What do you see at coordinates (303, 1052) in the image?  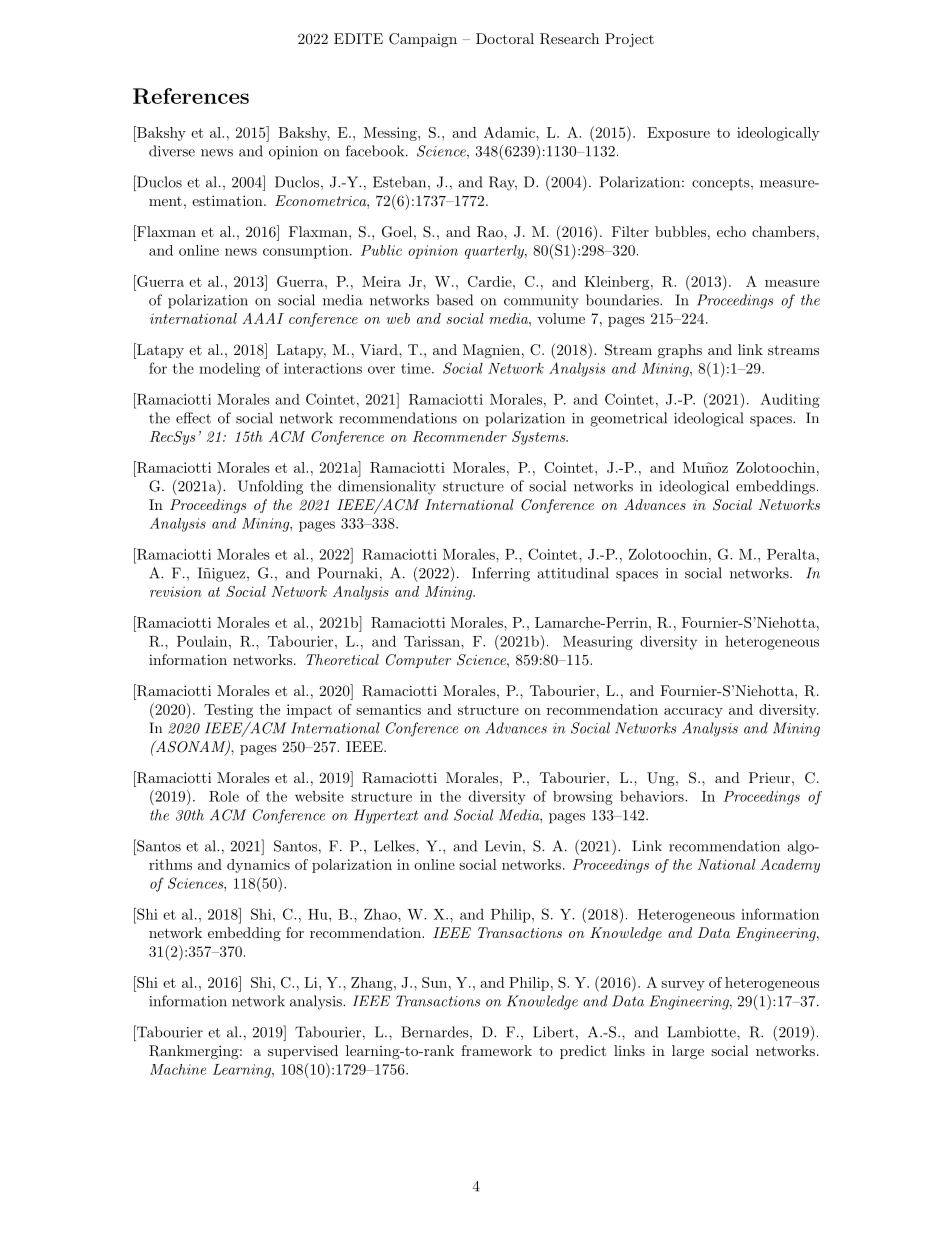 I see `supervised` at bounding box center [303, 1052].
